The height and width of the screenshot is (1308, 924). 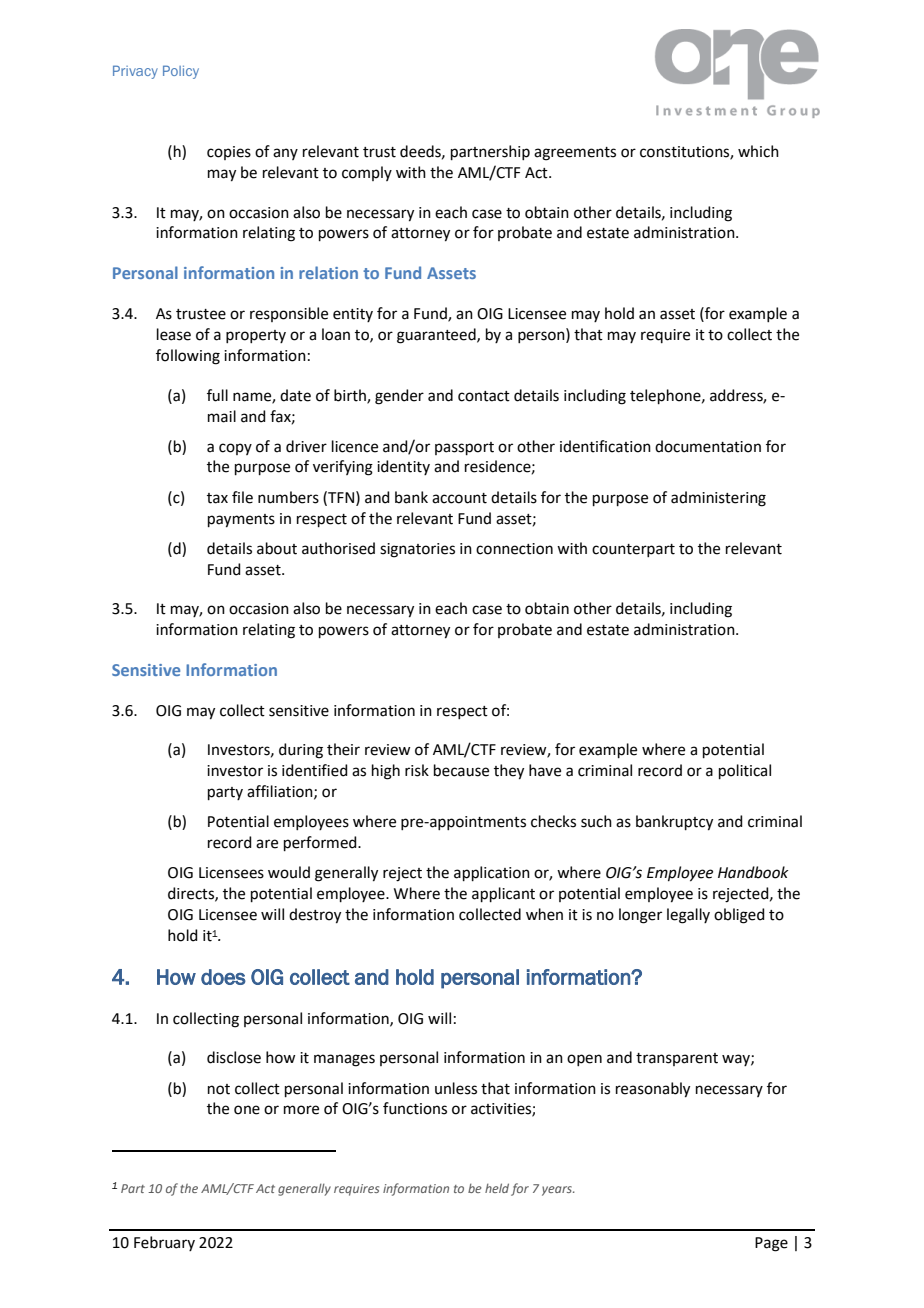 What do you see at coordinates (758, 151) in the screenshot?
I see `which` at bounding box center [758, 151].
